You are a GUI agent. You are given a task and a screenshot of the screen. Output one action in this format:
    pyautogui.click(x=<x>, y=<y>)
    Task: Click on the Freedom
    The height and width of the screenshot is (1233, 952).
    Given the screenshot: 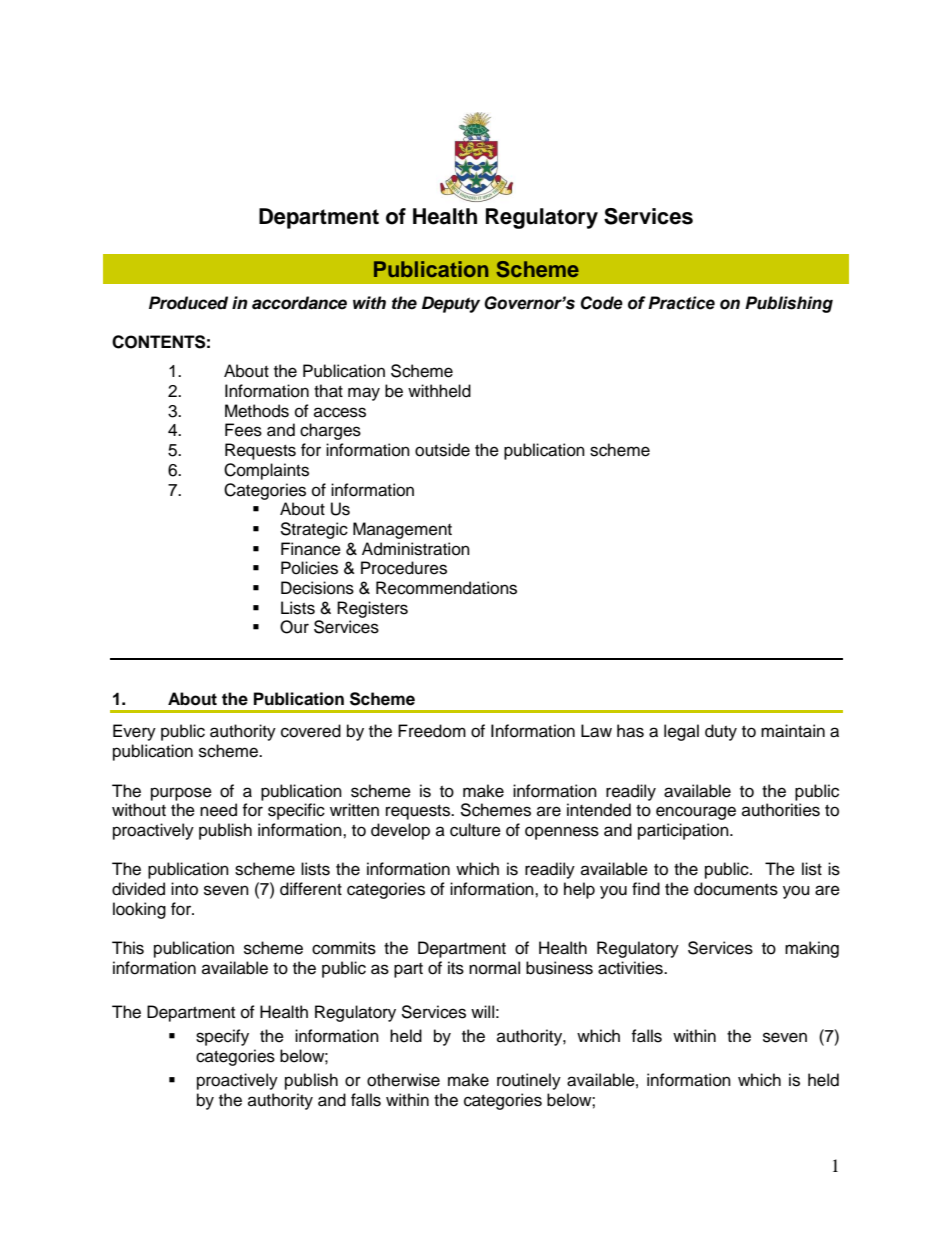 What is the action you would take?
    pyautogui.click(x=432, y=731)
